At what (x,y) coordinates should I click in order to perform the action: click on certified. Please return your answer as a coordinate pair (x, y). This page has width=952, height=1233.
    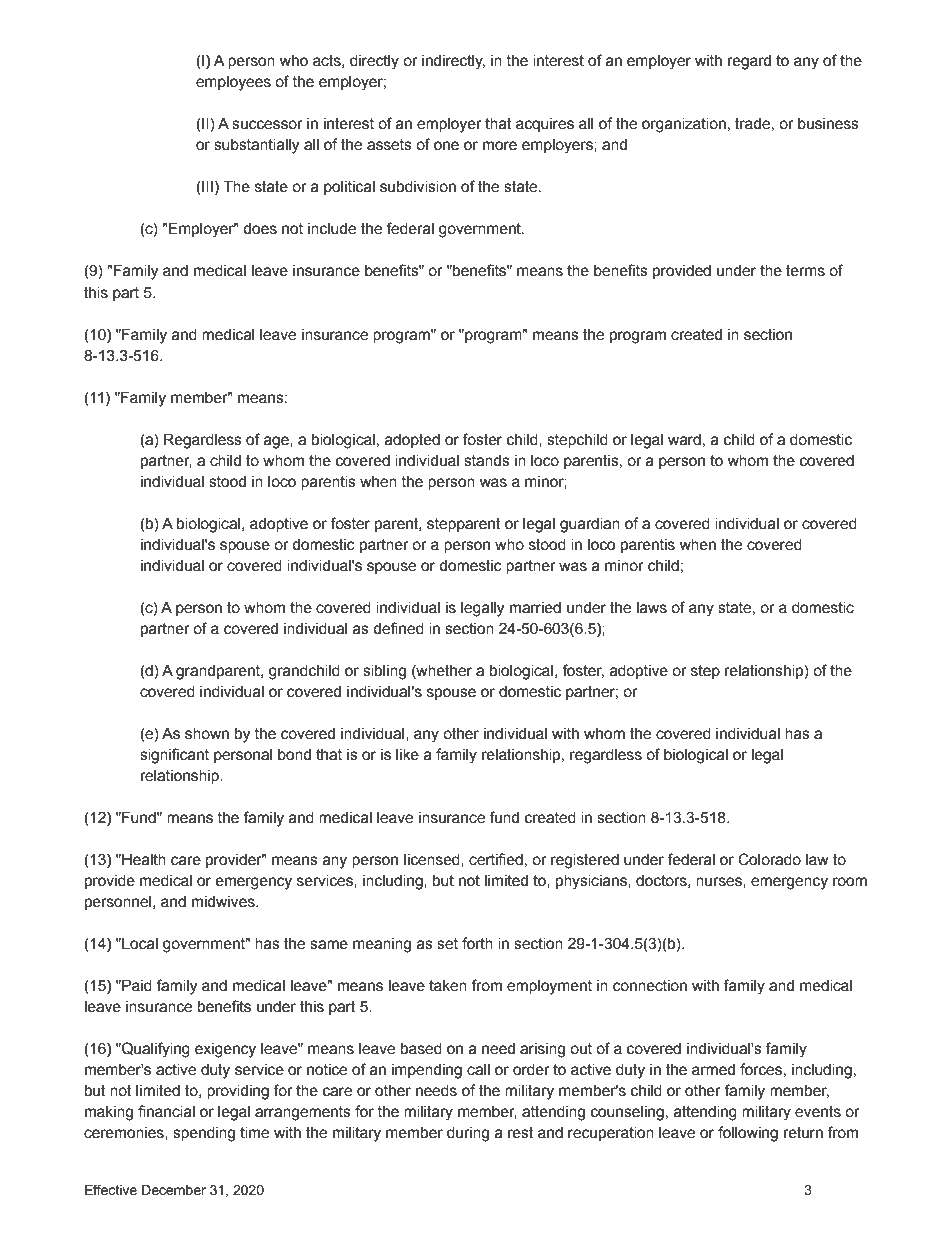
    Looking at the image, I should click on (496, 859).
